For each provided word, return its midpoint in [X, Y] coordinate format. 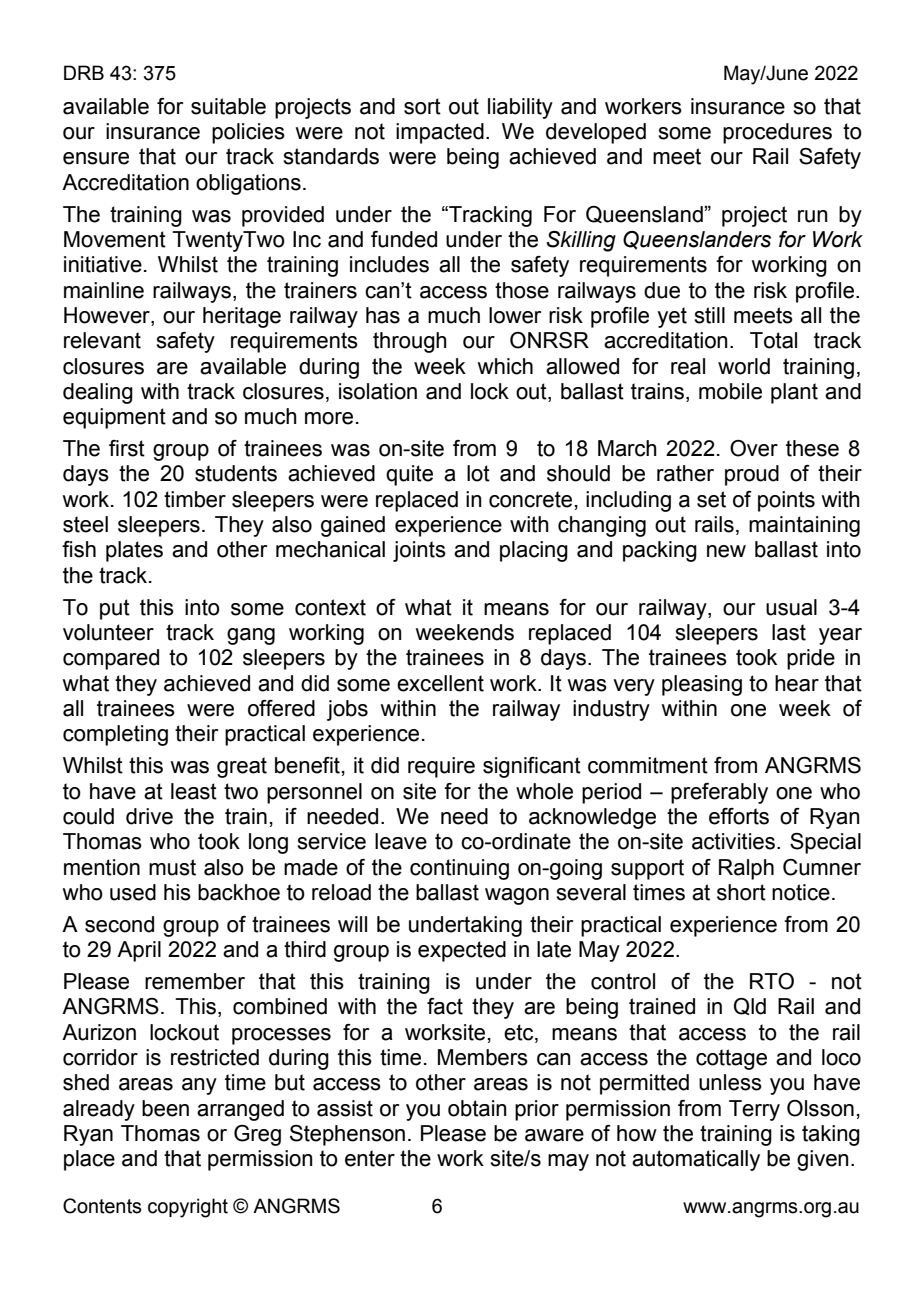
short [741, 892]
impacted [440, 133]
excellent [440, 683]
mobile [730, 391]
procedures [777, 133]
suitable [228, 106]
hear [797, 683]
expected [462, 951]
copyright [188, 1208]
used [133, 892]
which [505, 366]
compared [111, 659]
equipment [114, 418]
